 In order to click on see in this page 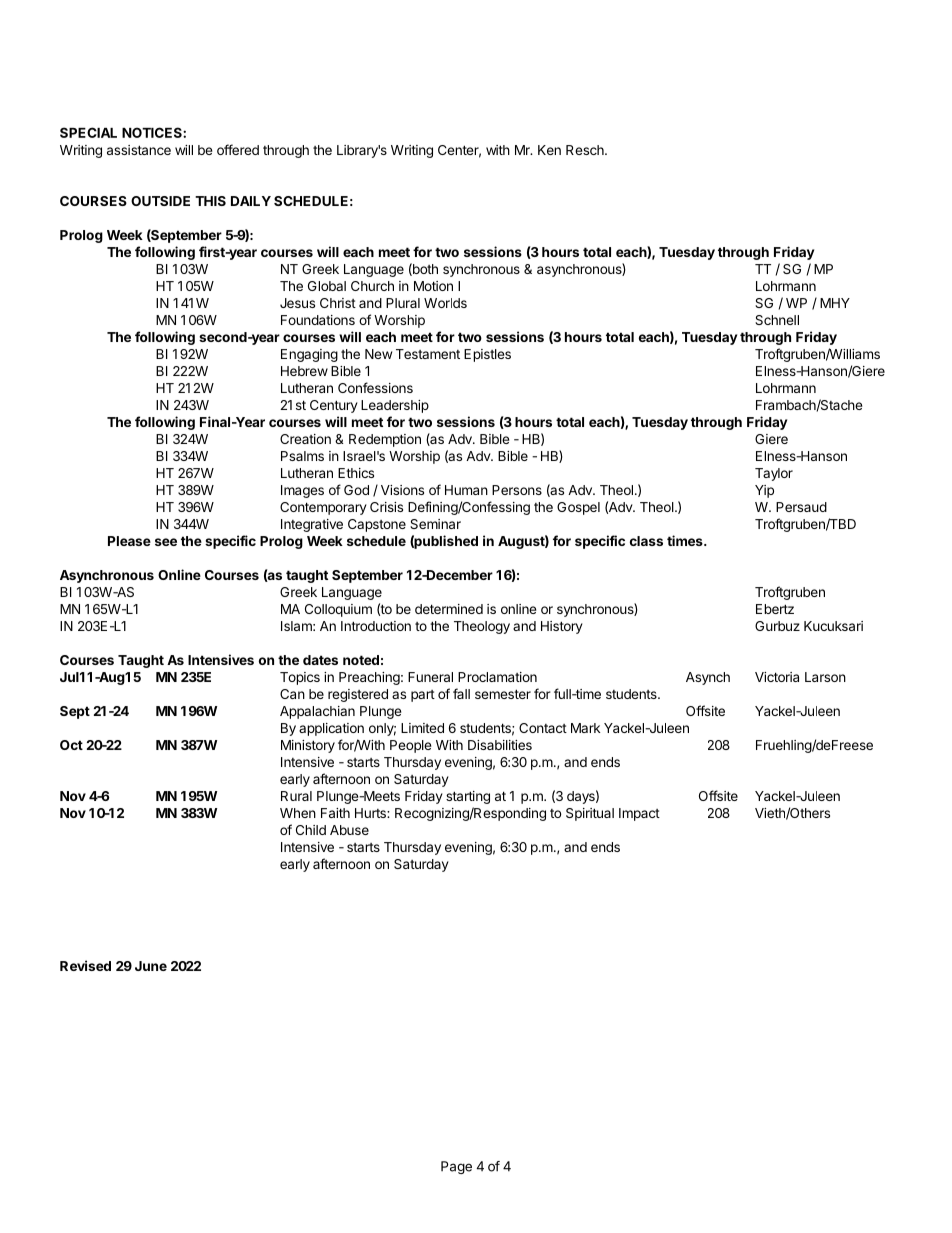, I will do `click(166, 542)`.
